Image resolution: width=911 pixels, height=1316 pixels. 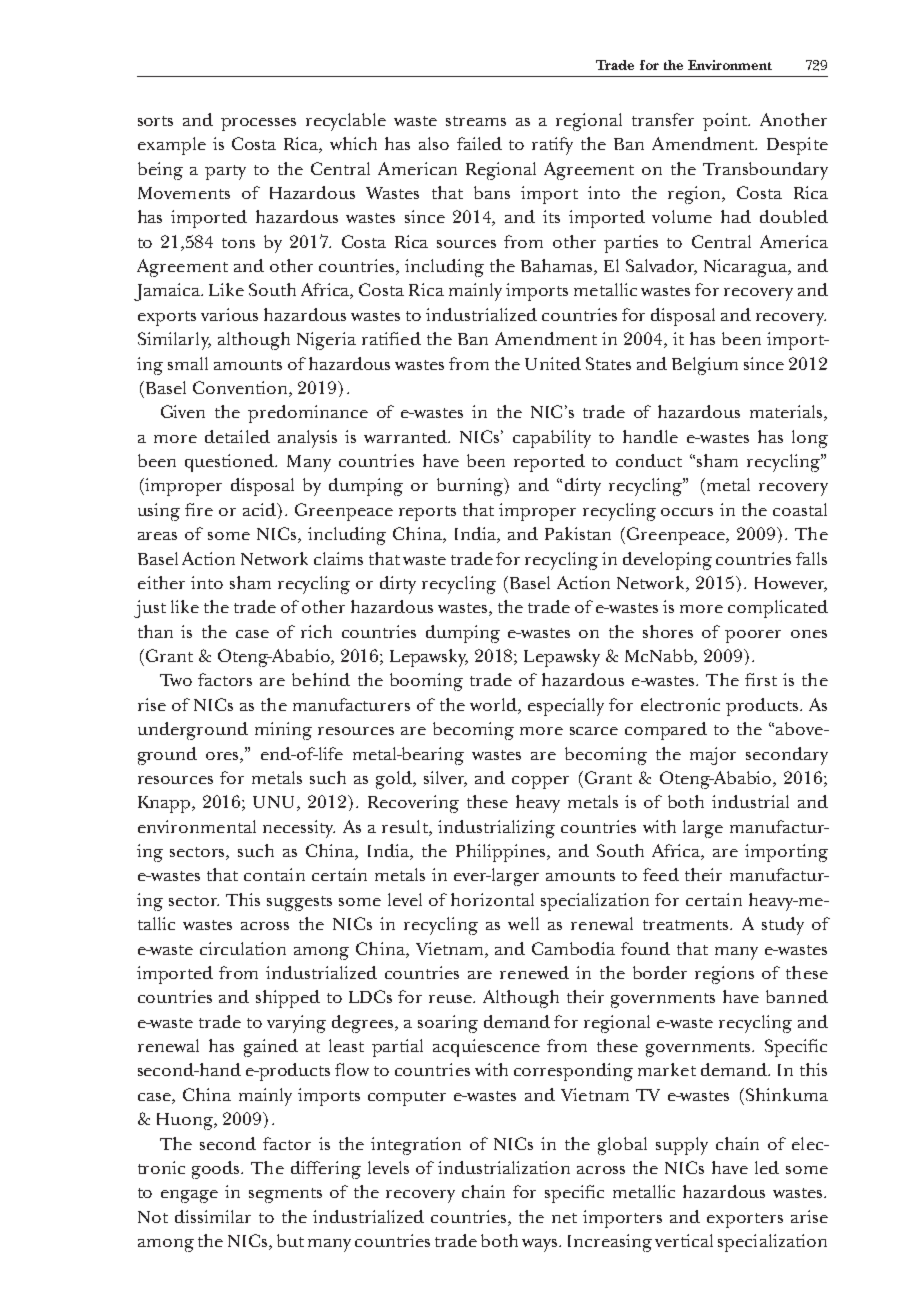 I want to click on feed, so click(x=661, y=874).
